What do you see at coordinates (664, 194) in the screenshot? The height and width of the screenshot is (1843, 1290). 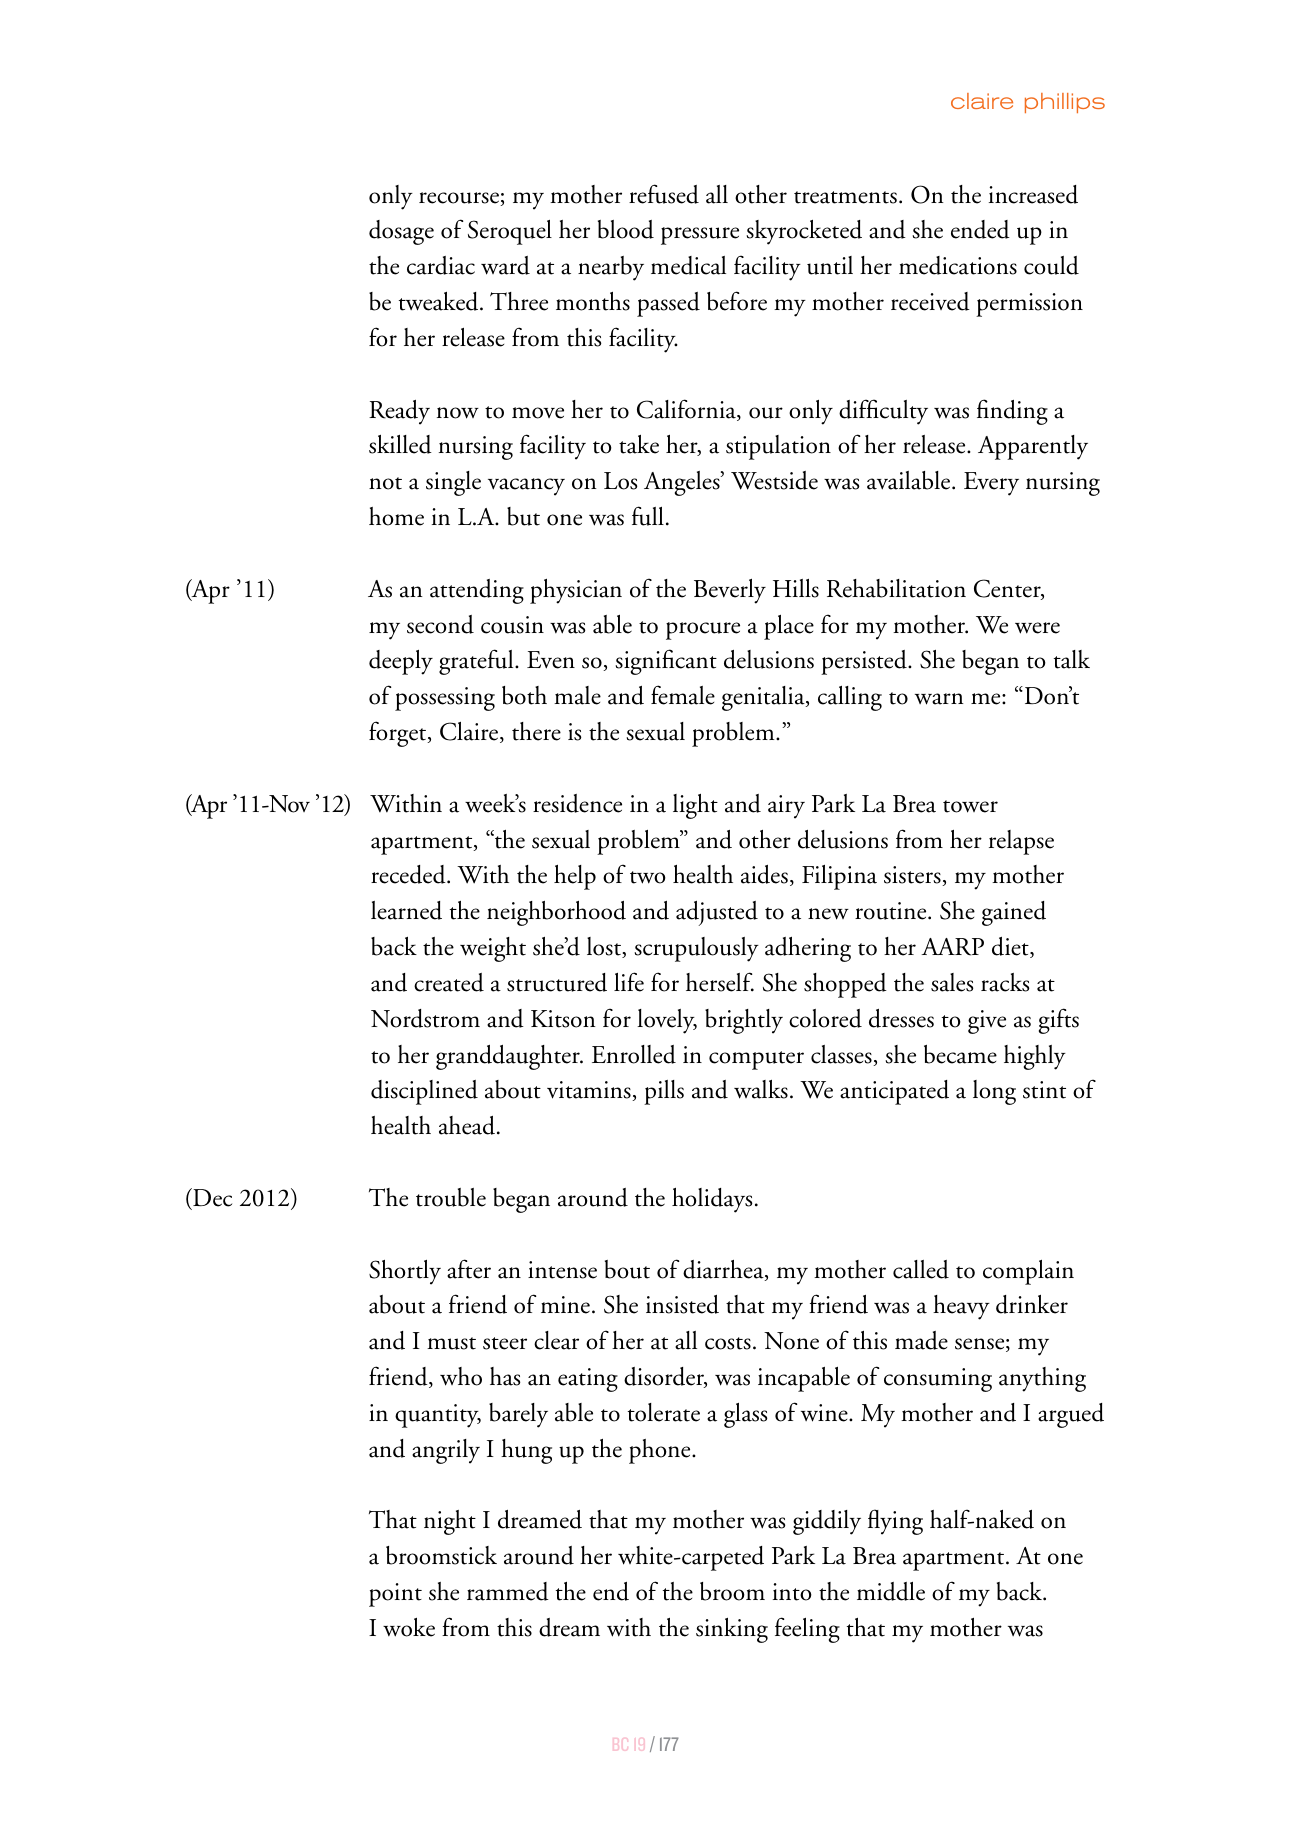 I see `refused` at bounding box center [664, 194].
